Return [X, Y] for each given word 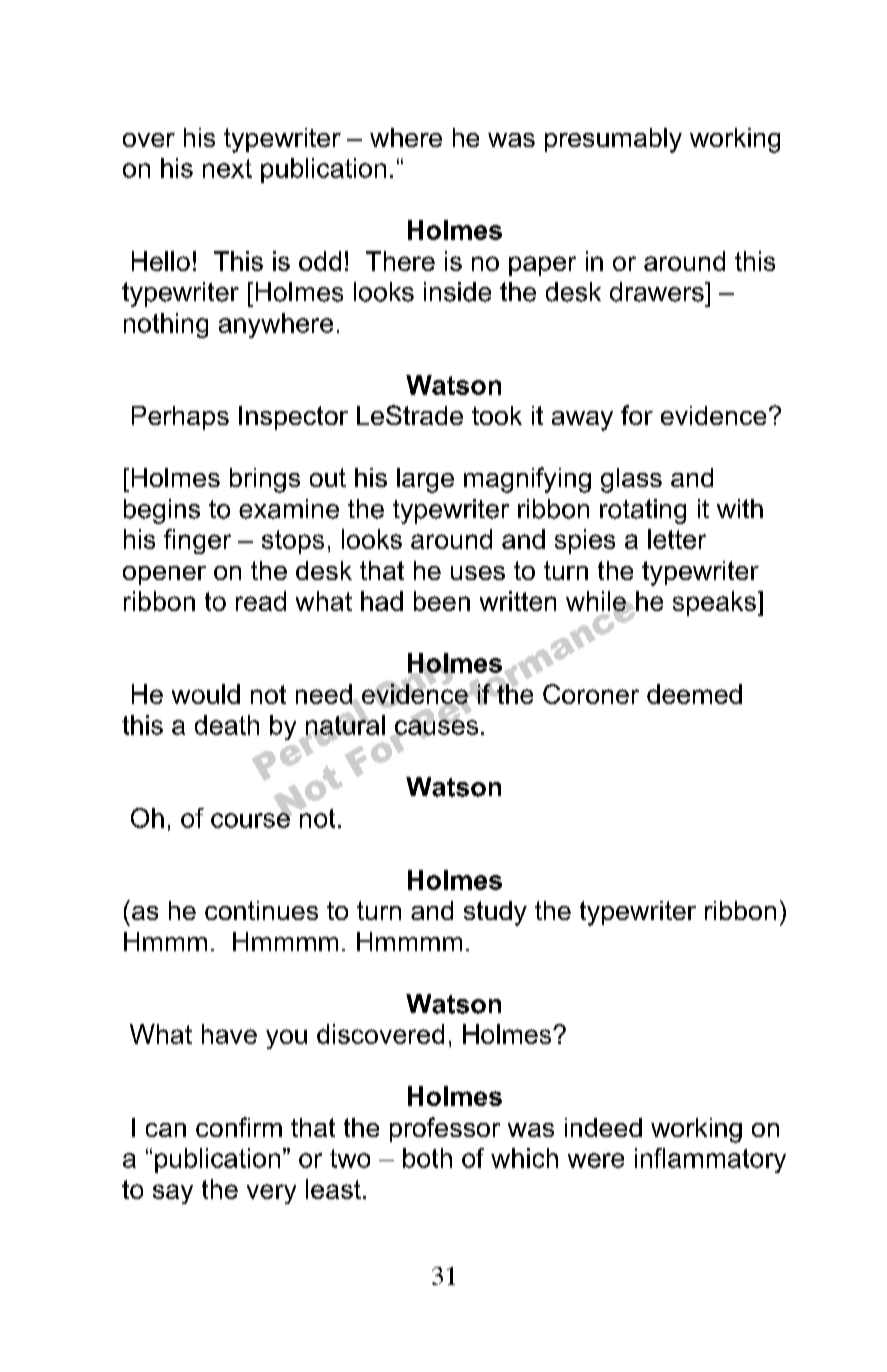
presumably [613, 140]
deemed [694, 694]
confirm [239, 1127]
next [227, 168]
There [400, 261]
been [442, 601]
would [206, 694]
